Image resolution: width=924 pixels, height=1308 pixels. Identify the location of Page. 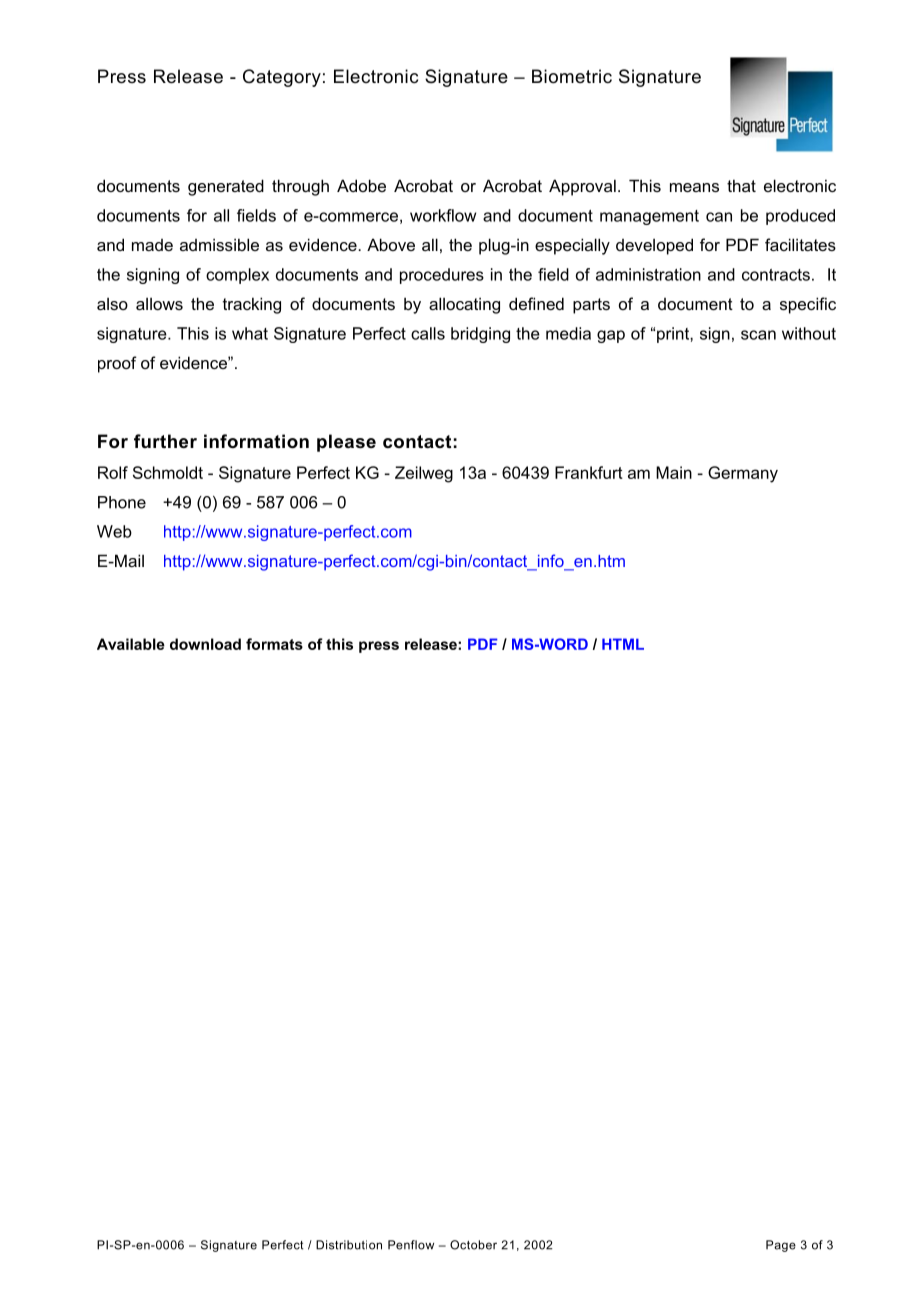
(781, 1246).
